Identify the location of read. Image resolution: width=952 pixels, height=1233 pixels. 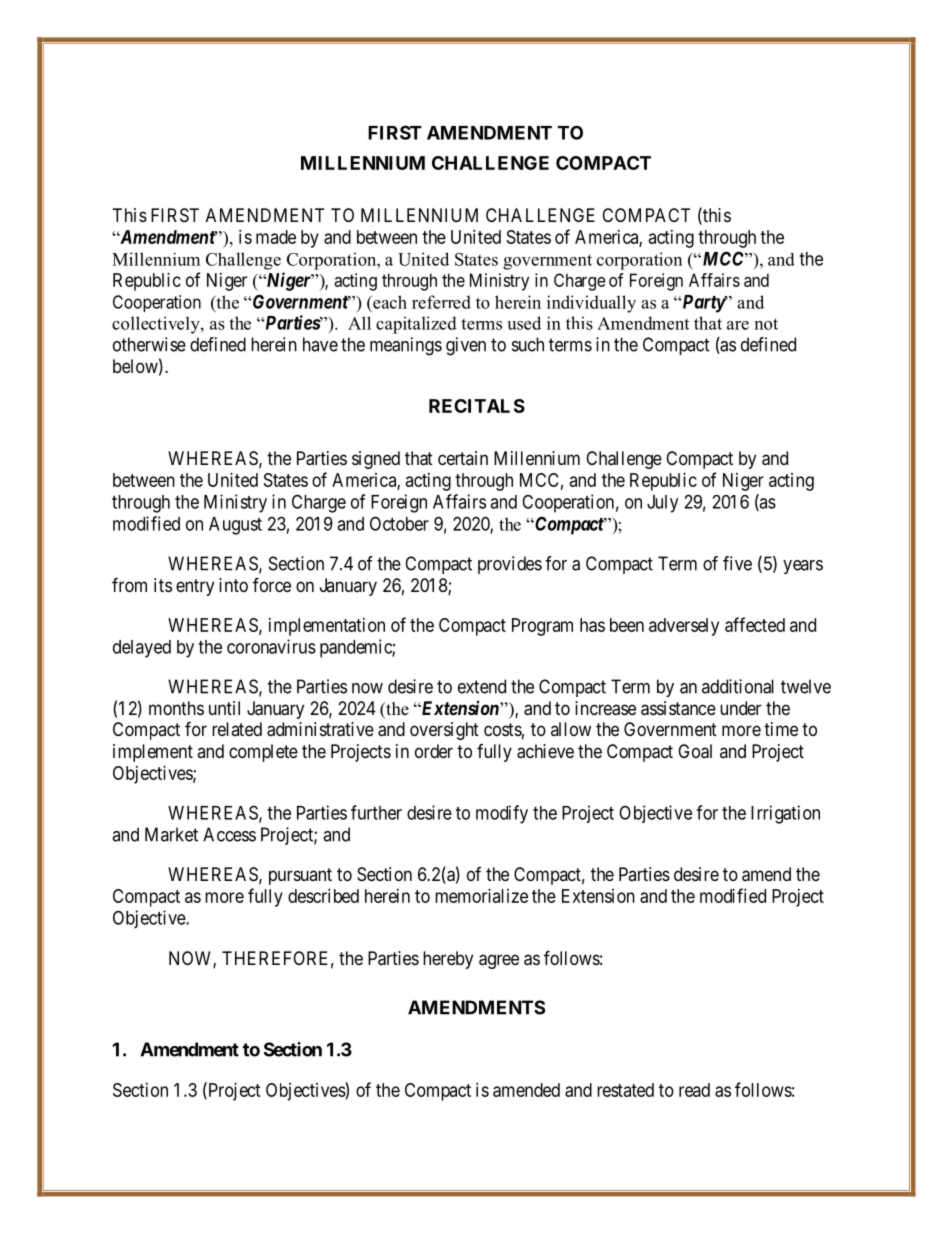
(694, 1090).
